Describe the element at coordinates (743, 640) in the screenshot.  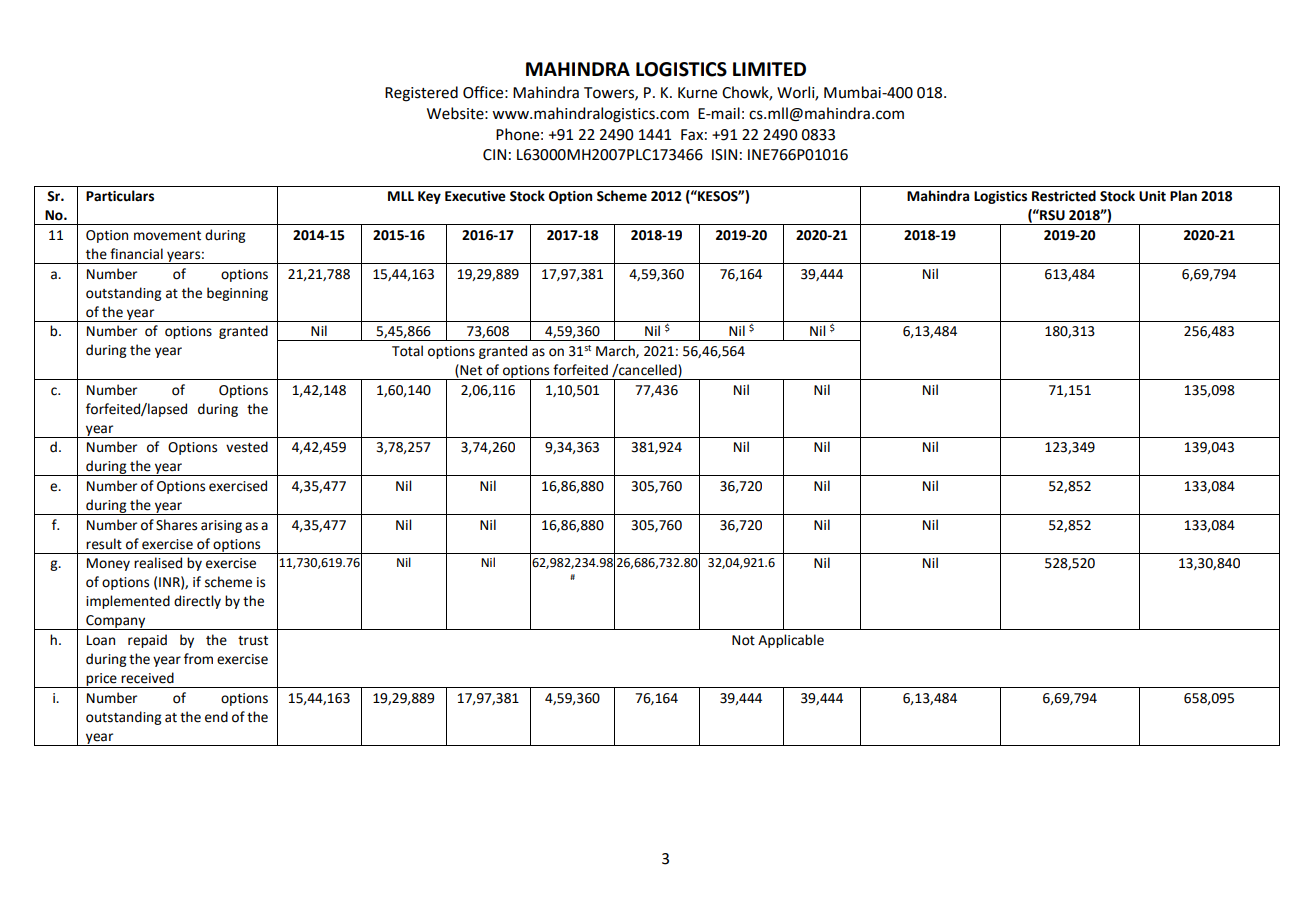
I see `Not` at that location.
